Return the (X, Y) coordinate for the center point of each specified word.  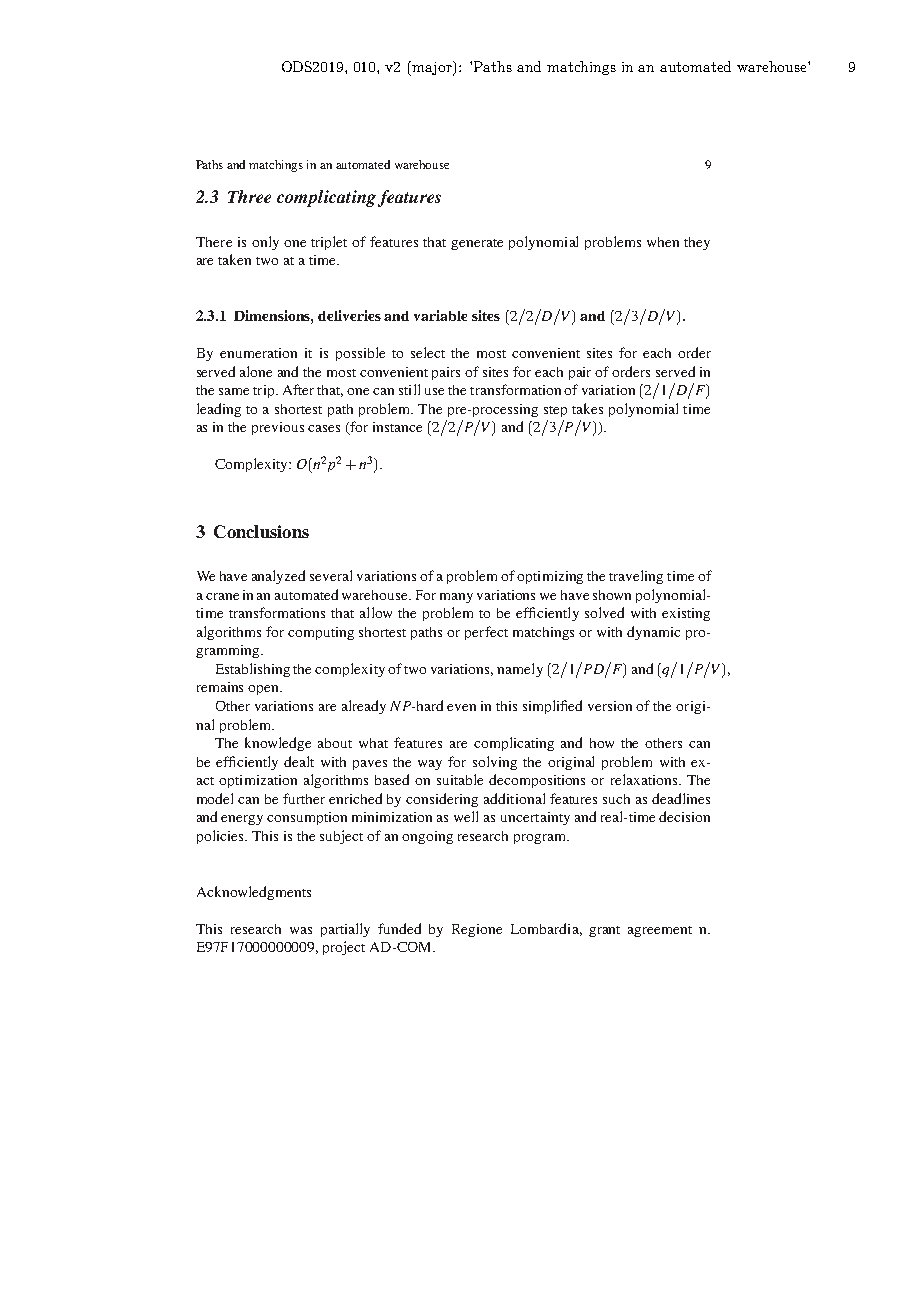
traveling (636, 577)
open (265, 690)
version (610, 706)
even (461, 707)
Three (249, 196)
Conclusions (261, 531)
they (697, 243)
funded (399, 928)
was (301, 930)
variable (440, 315)
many (456, 598)
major (433, 68)
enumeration (258, 353)
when (663, 242)
